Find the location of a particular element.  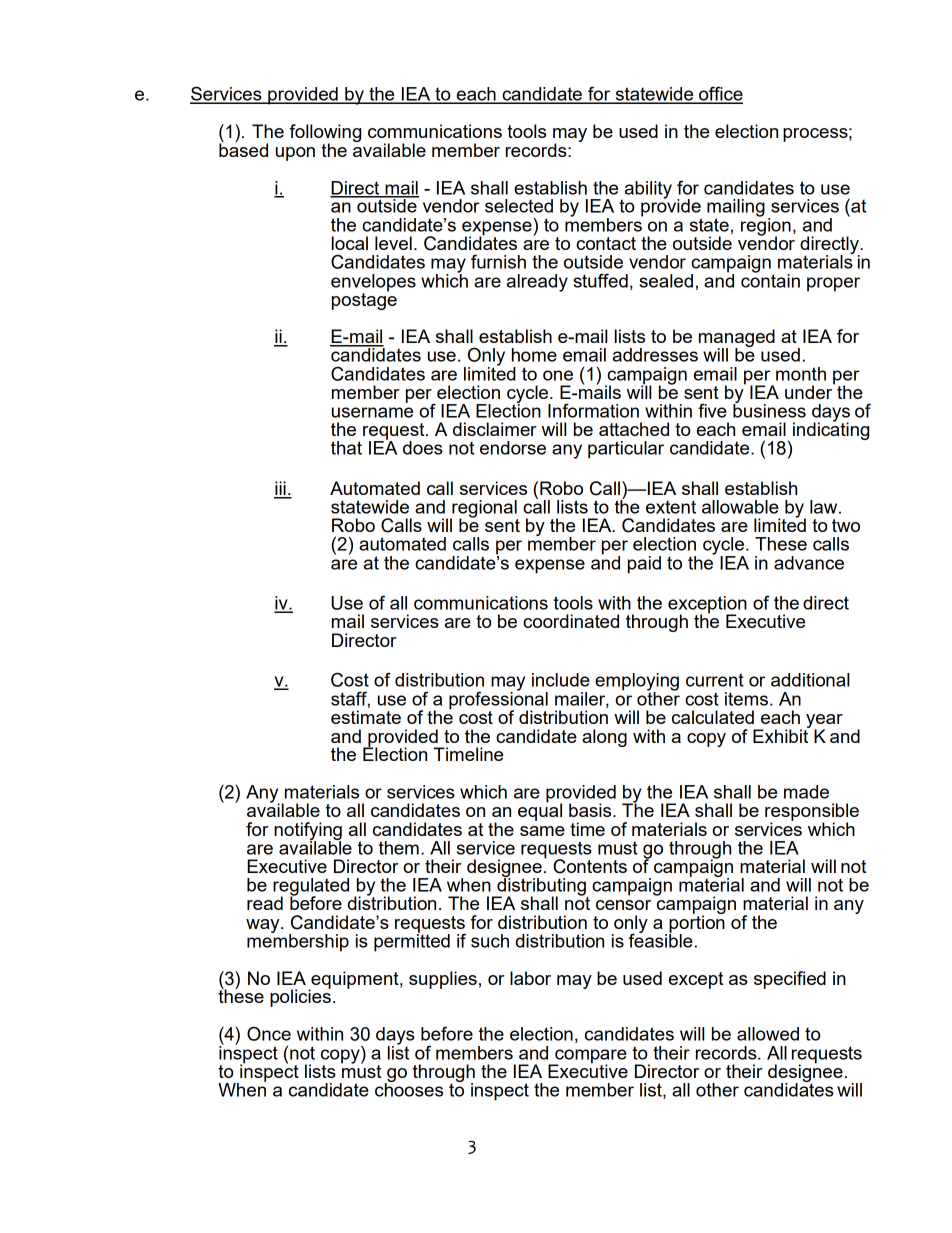

Once is located at coordinates (269, 1033).
